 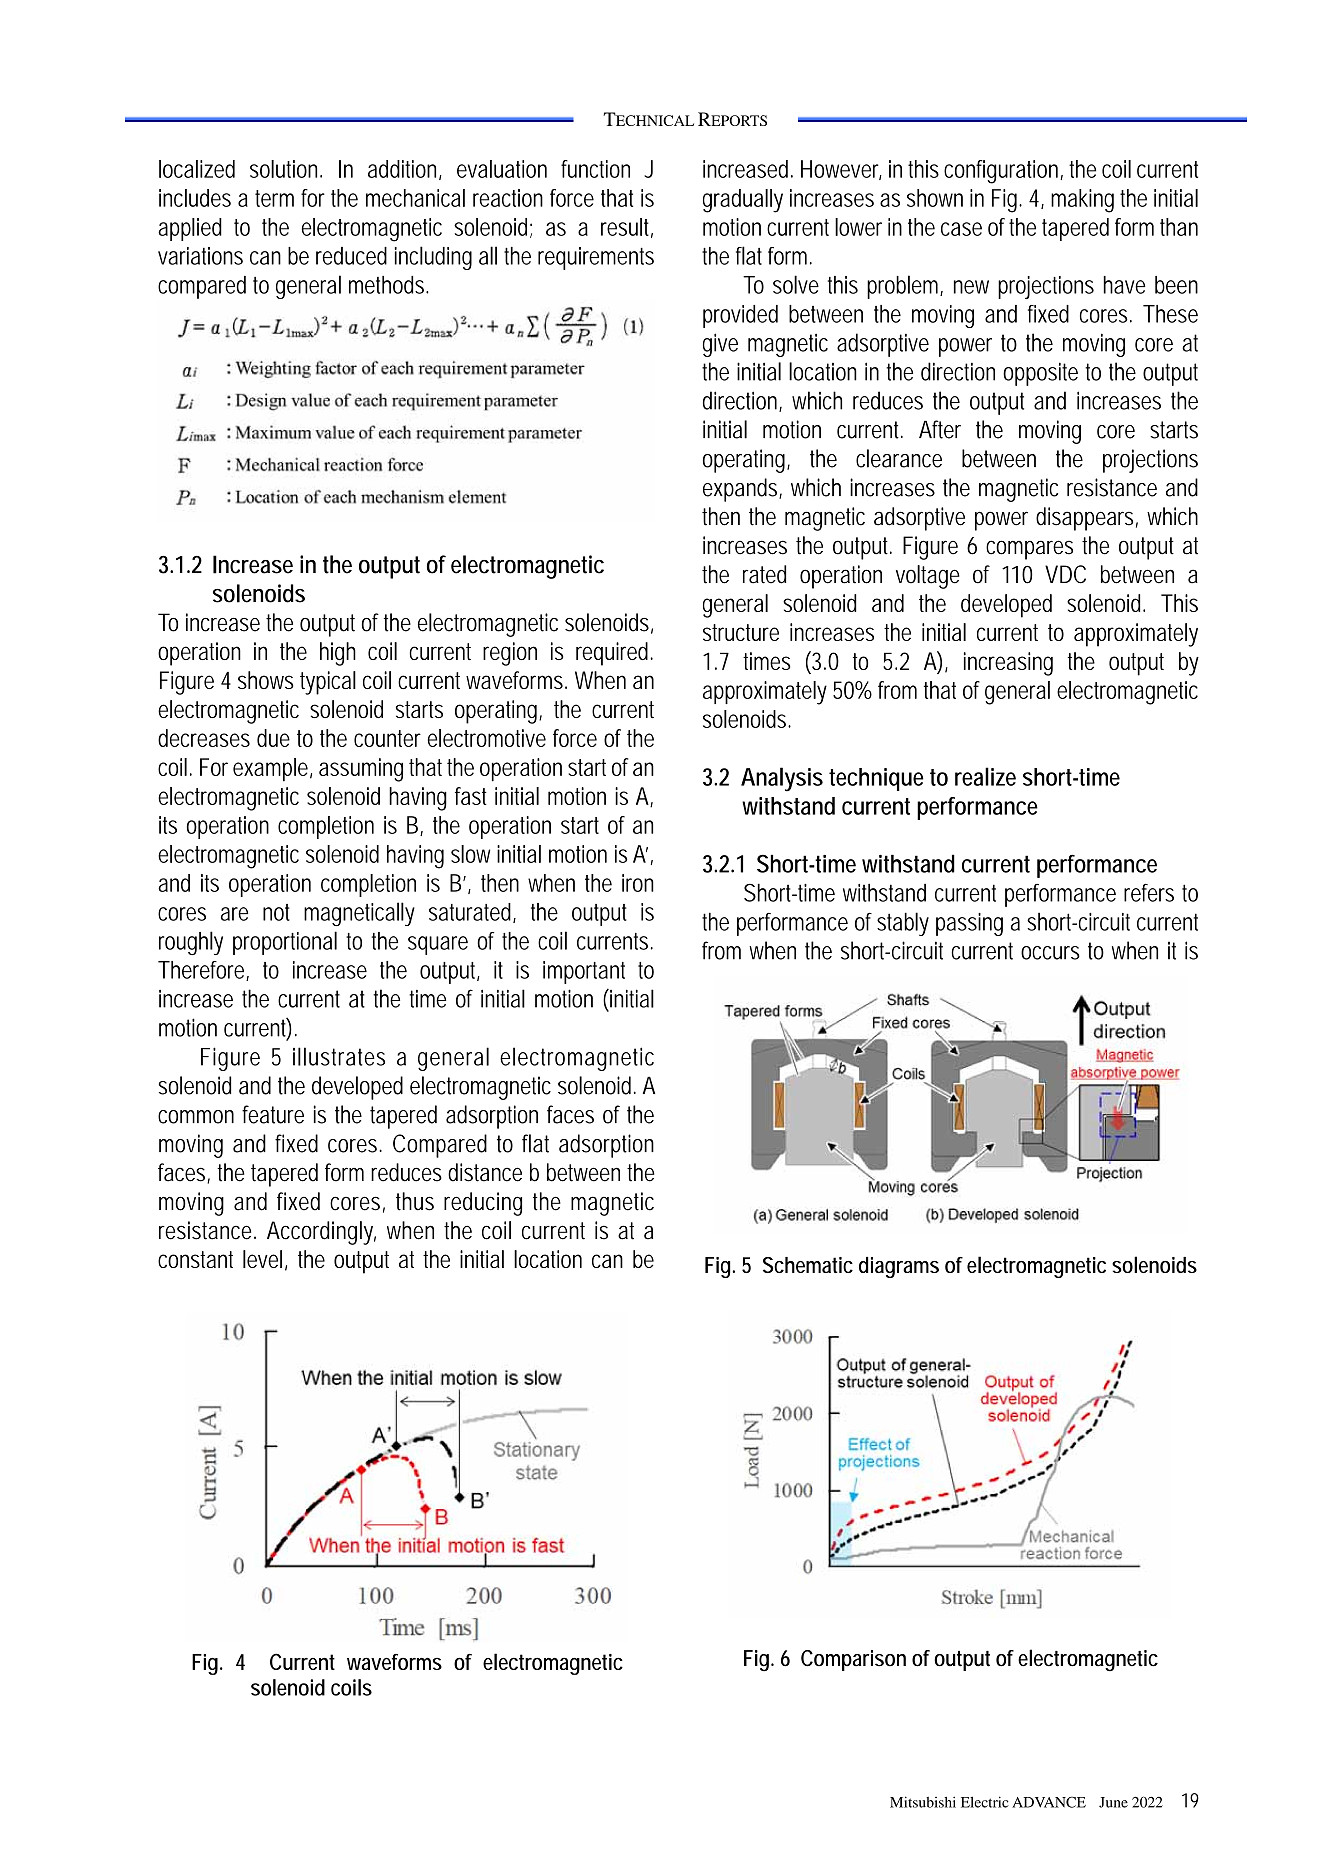 I want to click on due, so click(x=273, y=738).
